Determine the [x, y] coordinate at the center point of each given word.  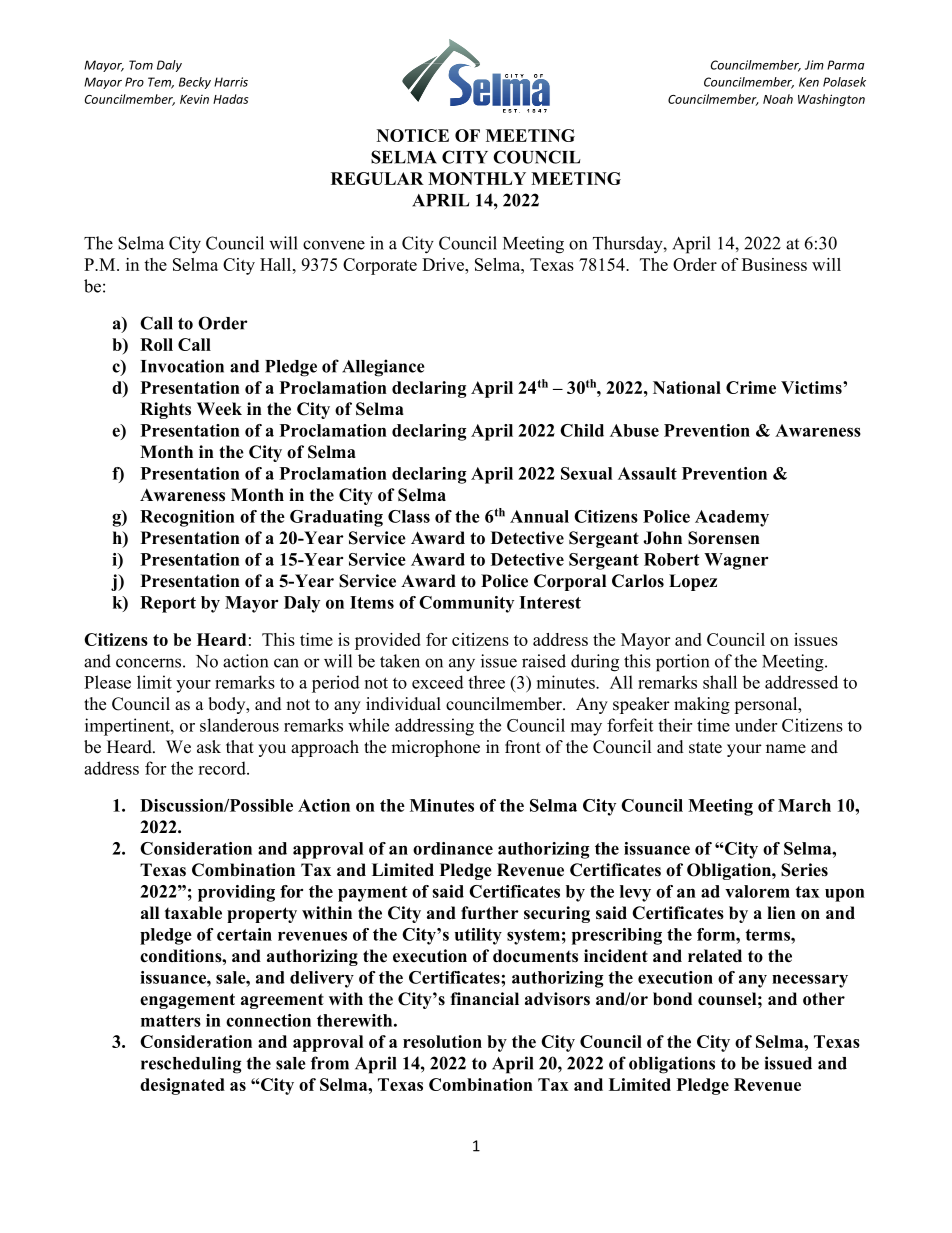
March [804, 805]
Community [466, 604]
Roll [156, 344]
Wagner [736, 561]
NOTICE [413, 135]
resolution [442, 1041]
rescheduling [191, 1065]
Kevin [194, 99]
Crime [751, 387]
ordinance [453, 848]
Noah [778, 99]
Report [168, 604]
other [824, 999]
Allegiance [383, 368]
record [223, 768]
